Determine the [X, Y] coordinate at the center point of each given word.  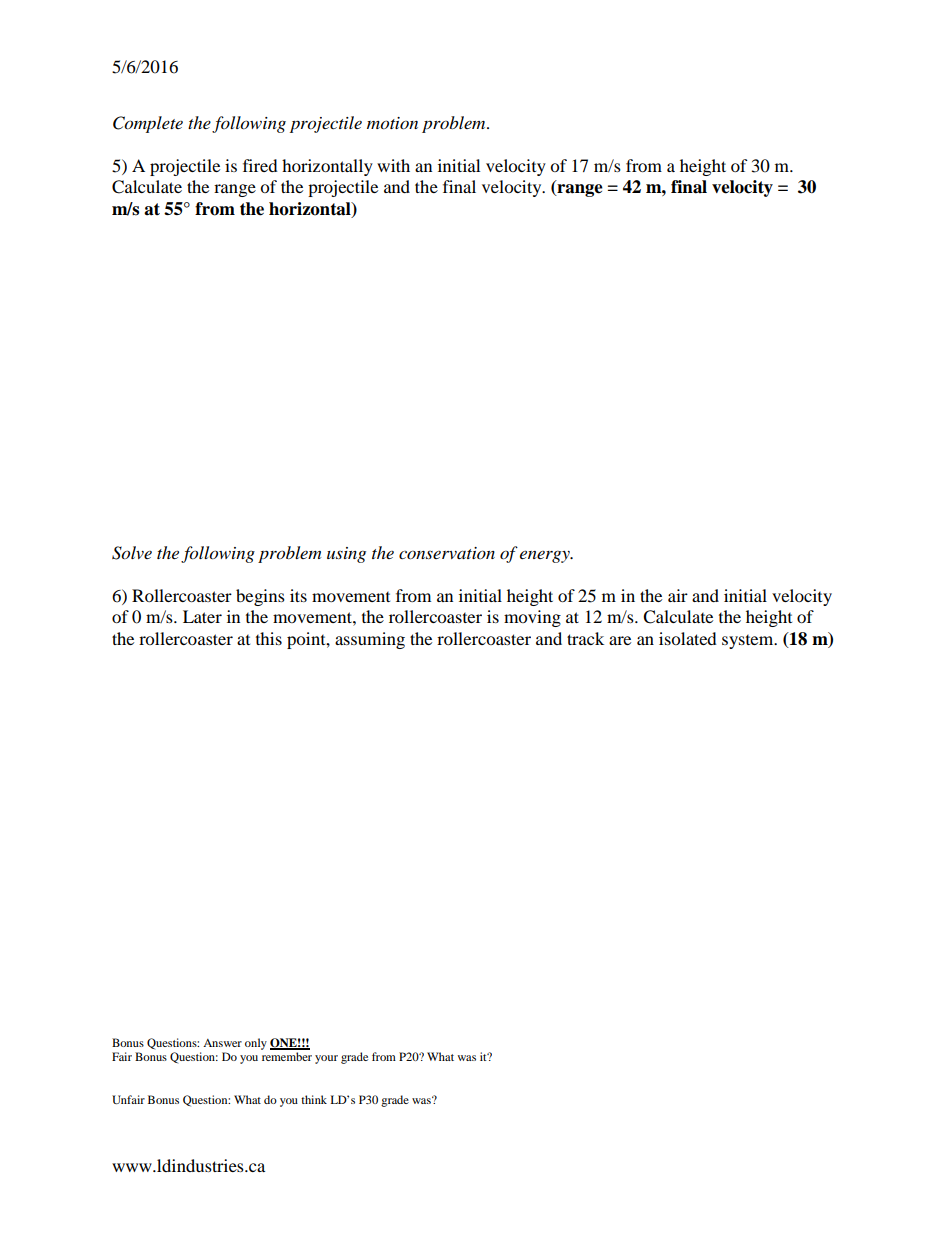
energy [546, 556]
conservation [447, 553]
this [269, 638]
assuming [370, 640]
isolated [688, 638]
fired [260, 165]
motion [392, 123]
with [393, 165]
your [326, 1059]
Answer [222, 1043]
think [314, 1099]
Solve [132, 553]
